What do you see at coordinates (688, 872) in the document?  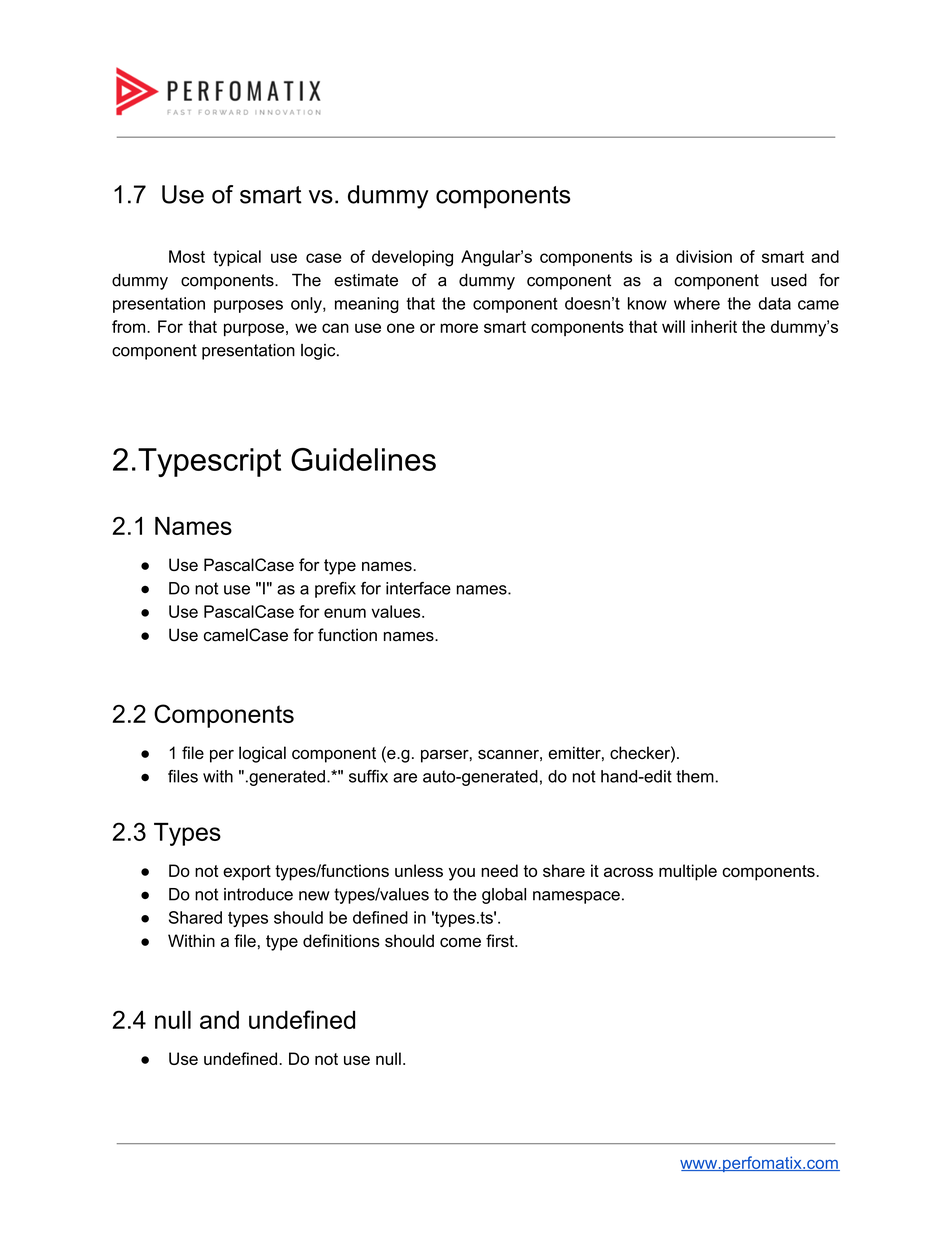 I see `multiple` at bounding box center [688, 872].
